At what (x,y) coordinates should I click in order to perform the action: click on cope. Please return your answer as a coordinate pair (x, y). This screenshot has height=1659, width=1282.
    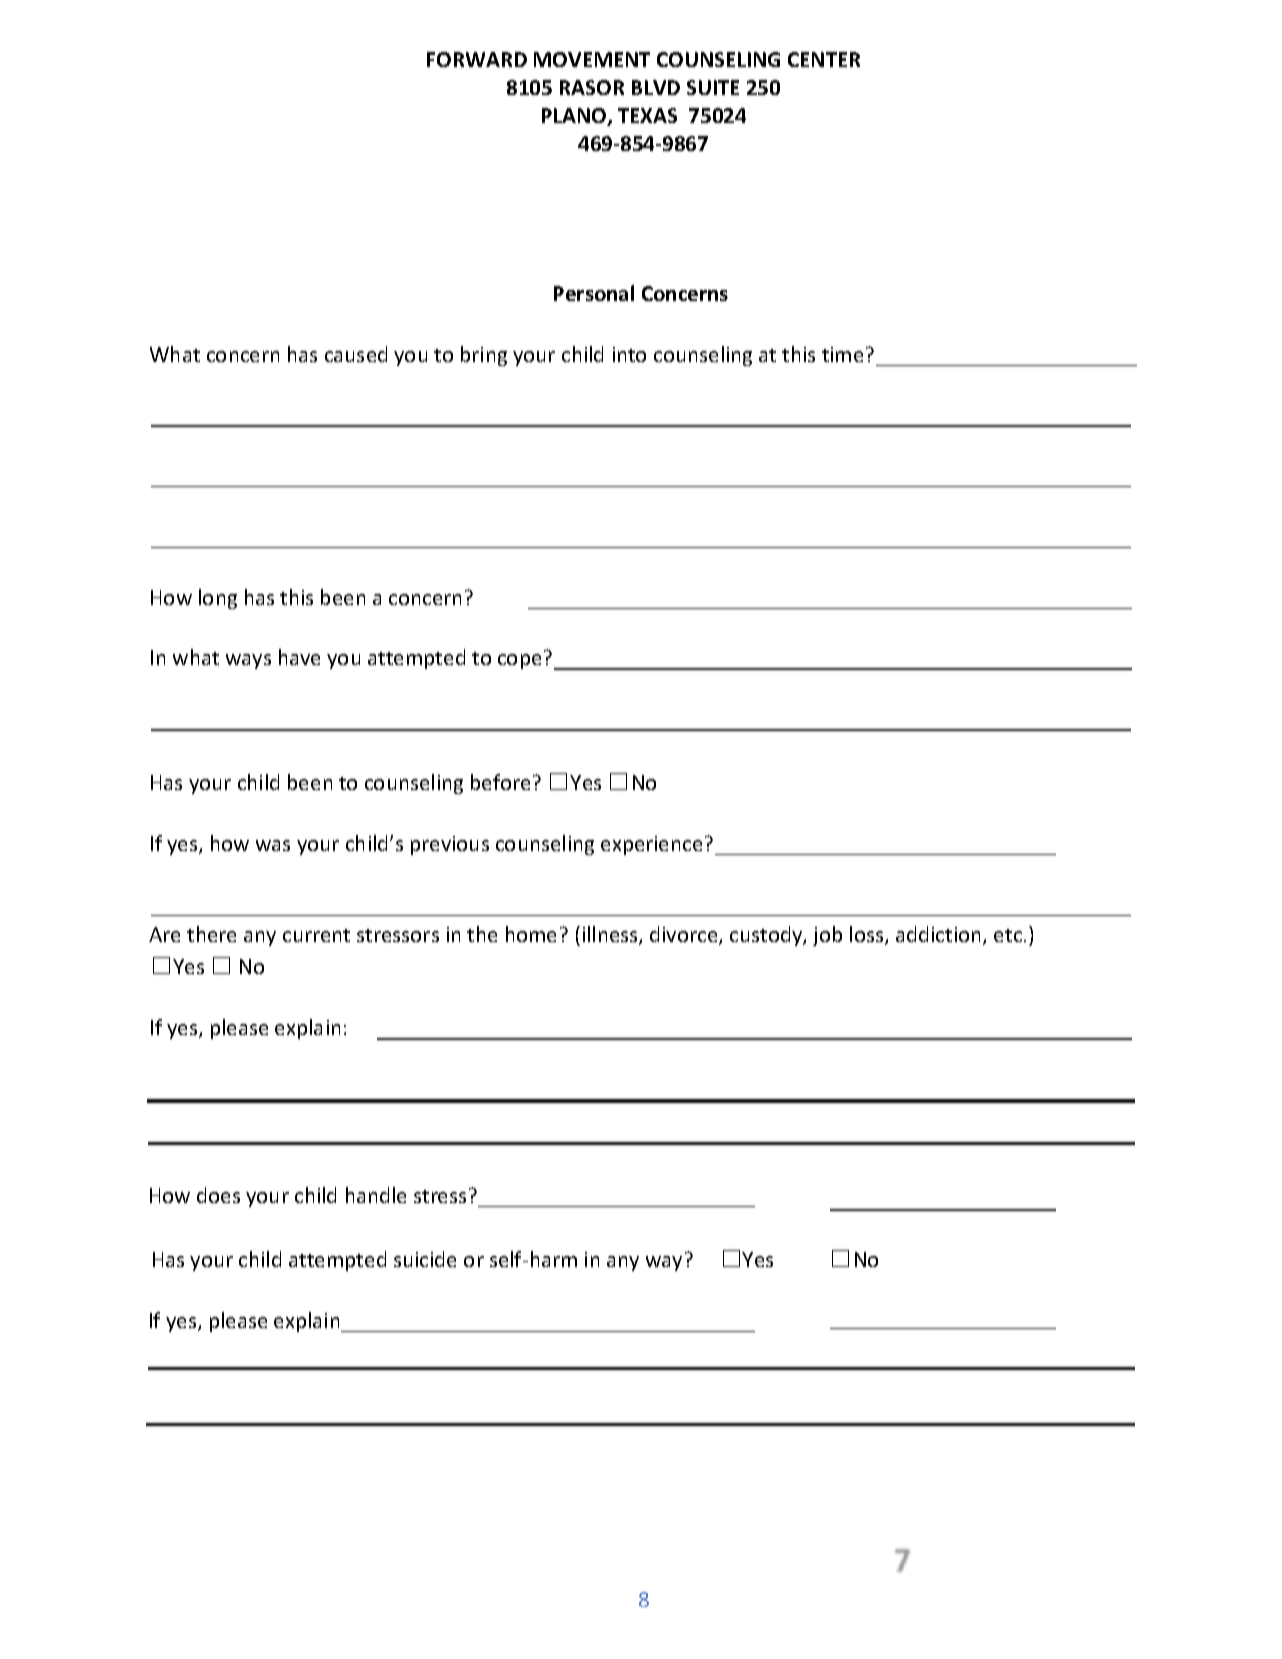
    Looking at the image, I should click on (519, 661).
